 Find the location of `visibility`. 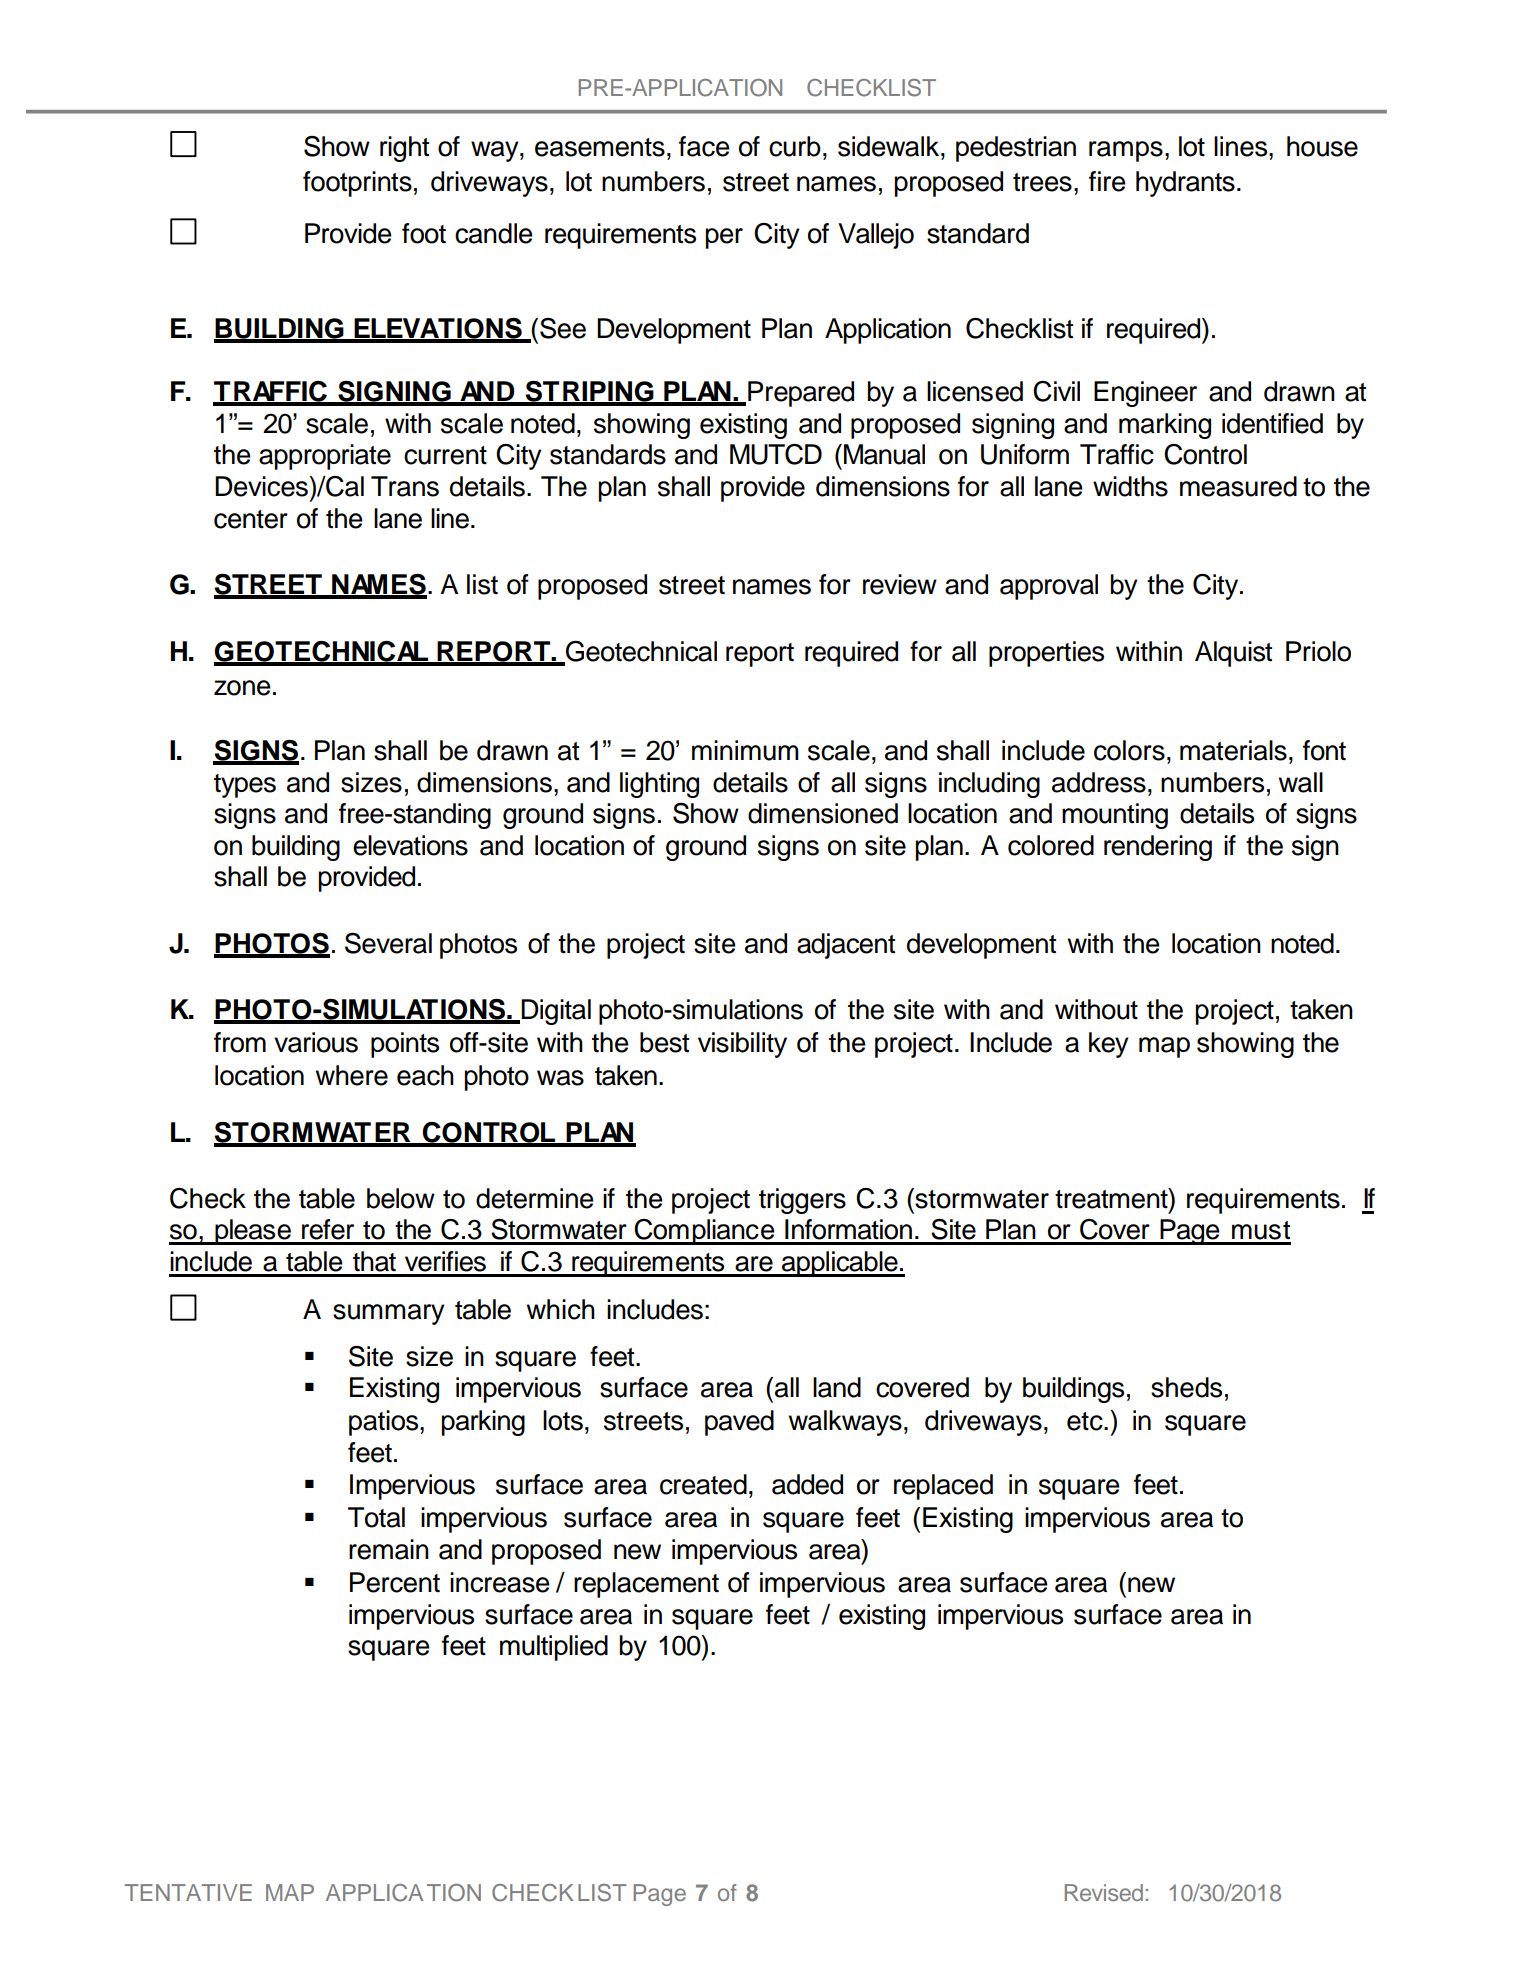

visibility is located at coordinates (742, 1045).
